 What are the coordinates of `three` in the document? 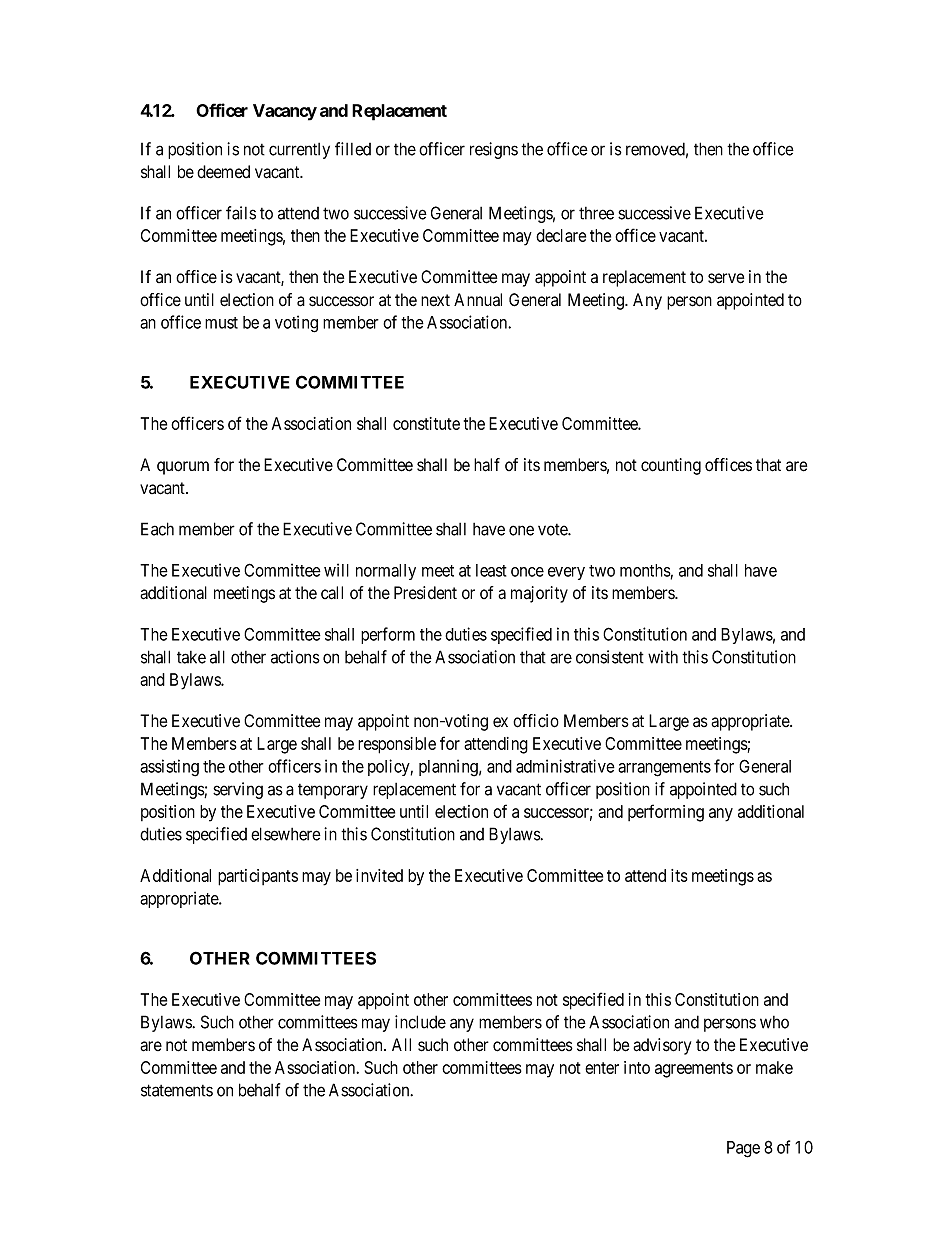 It's located at (596, 213).
